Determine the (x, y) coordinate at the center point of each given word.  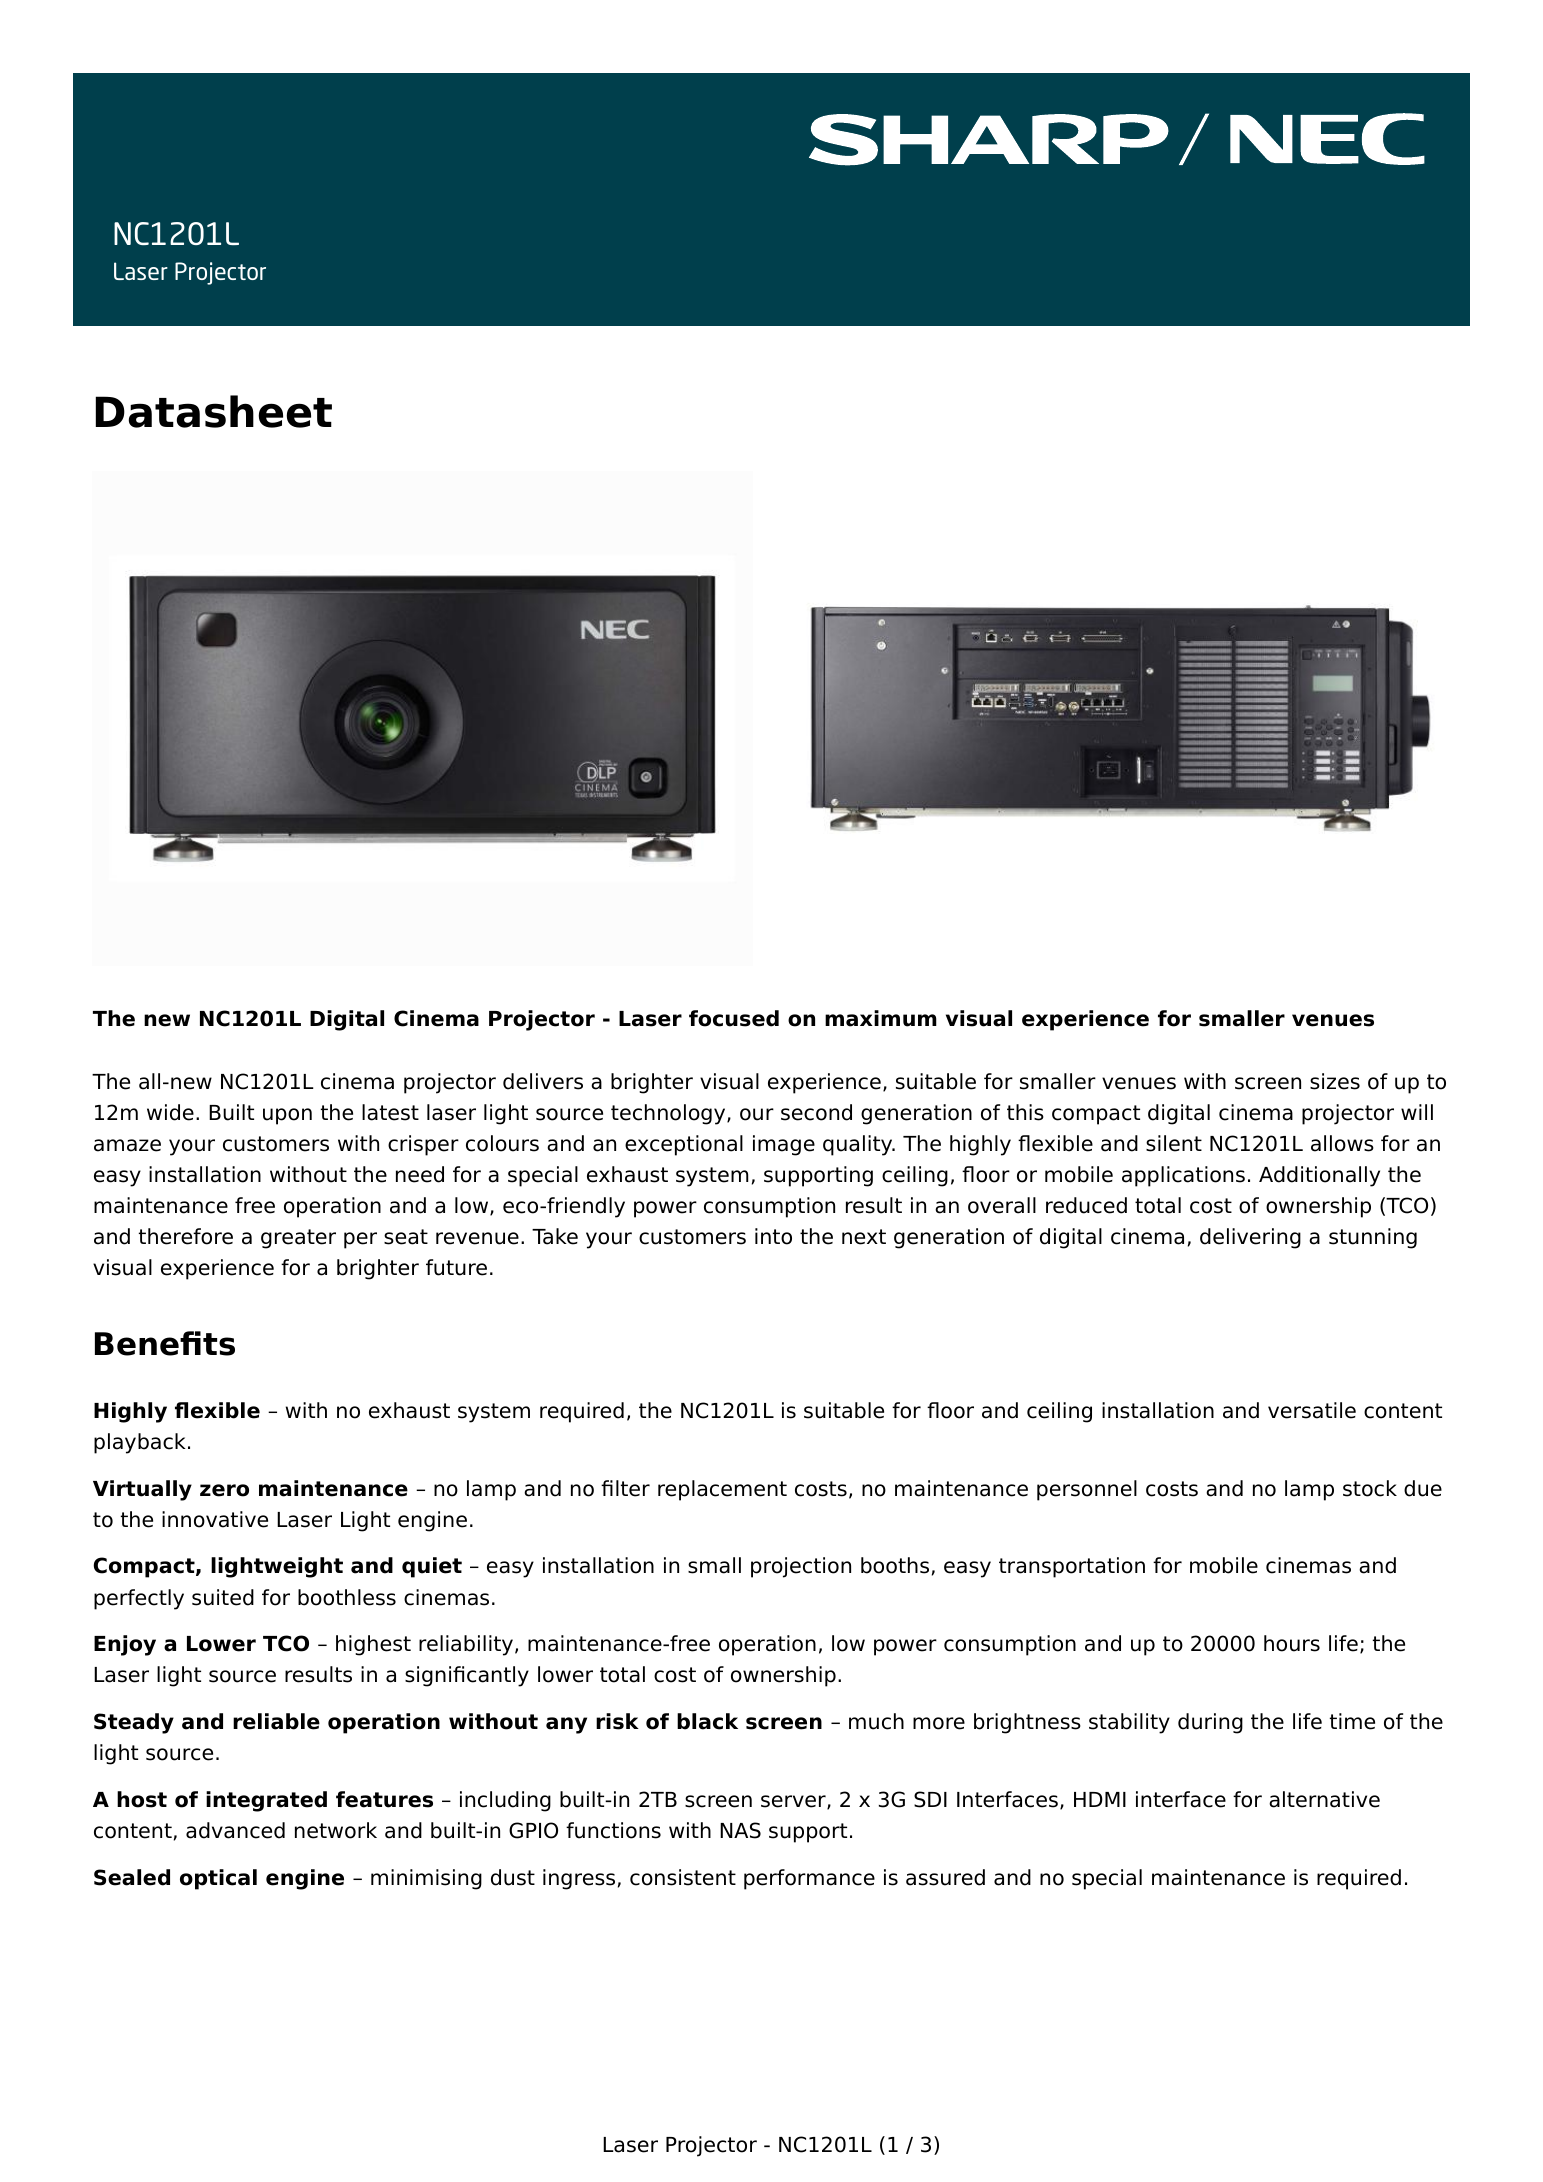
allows (1342, 1143)
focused (734, 1018)
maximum (881, 1018)
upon (287, 1116)
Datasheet (214, 411)
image (784, 1145)
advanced (235, 1830)
